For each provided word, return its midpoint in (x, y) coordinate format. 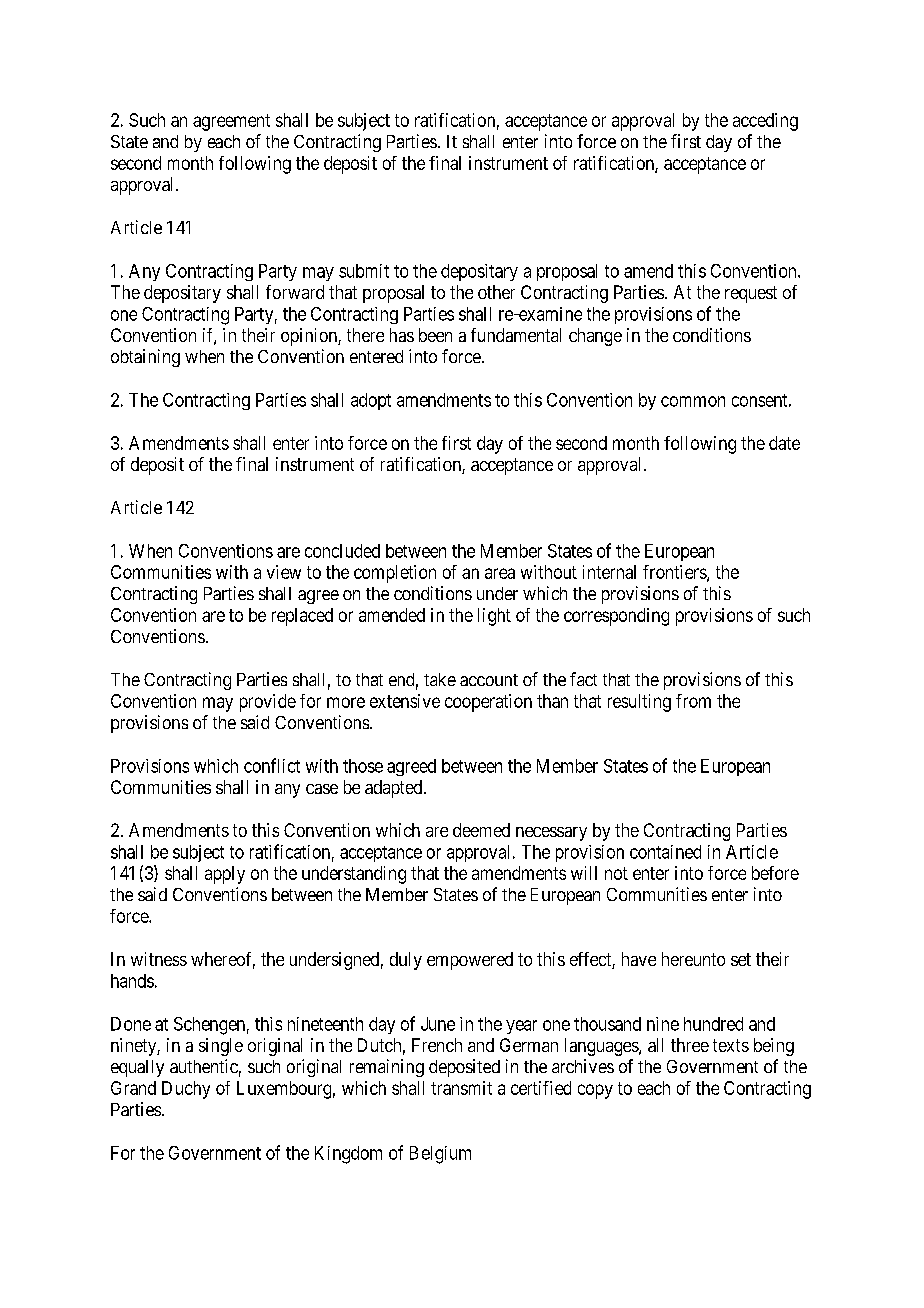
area (500, 573)
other (496, 292)
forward (295, 292)
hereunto (693, 959)
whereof (223, 960)
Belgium (440, 1155)
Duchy (186, 1090)
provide (268, 703)
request (751, 294)
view (284, 572)
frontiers (675, 573)
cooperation (488, 703)
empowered (470, 961)
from (693, 701)
